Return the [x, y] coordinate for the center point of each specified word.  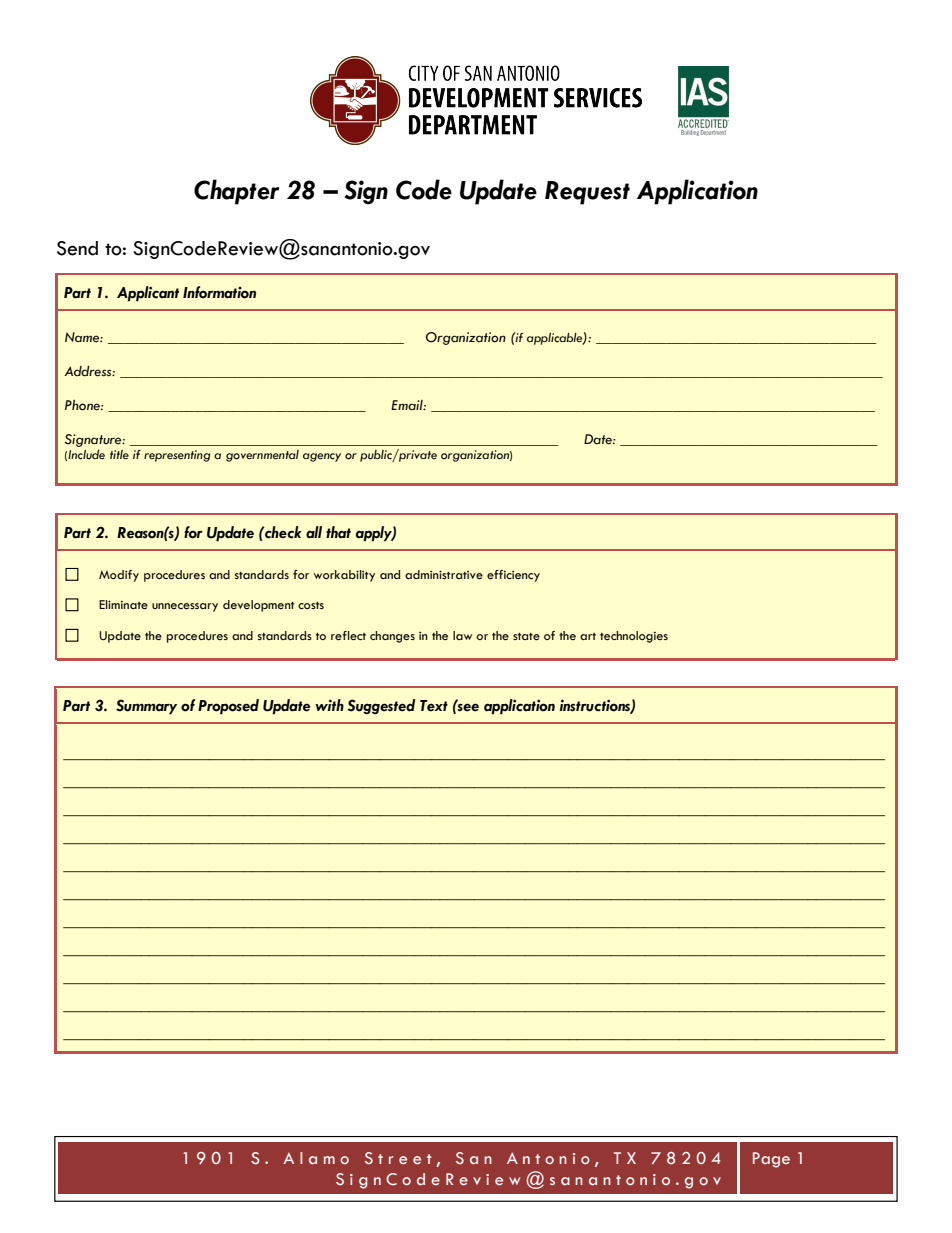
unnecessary [185, 607]
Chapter [237, 192]
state [526, 636]
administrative [444, 575]
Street [398, 1158]
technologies [634, 637]
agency [322, 457]
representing [177, 456]
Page [771, 1160]
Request [587, 193]
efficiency [513, 576]
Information [219, 292]
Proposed [228, 707]
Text [434, 706]
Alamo [316, 1158]
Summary [146, 707]
